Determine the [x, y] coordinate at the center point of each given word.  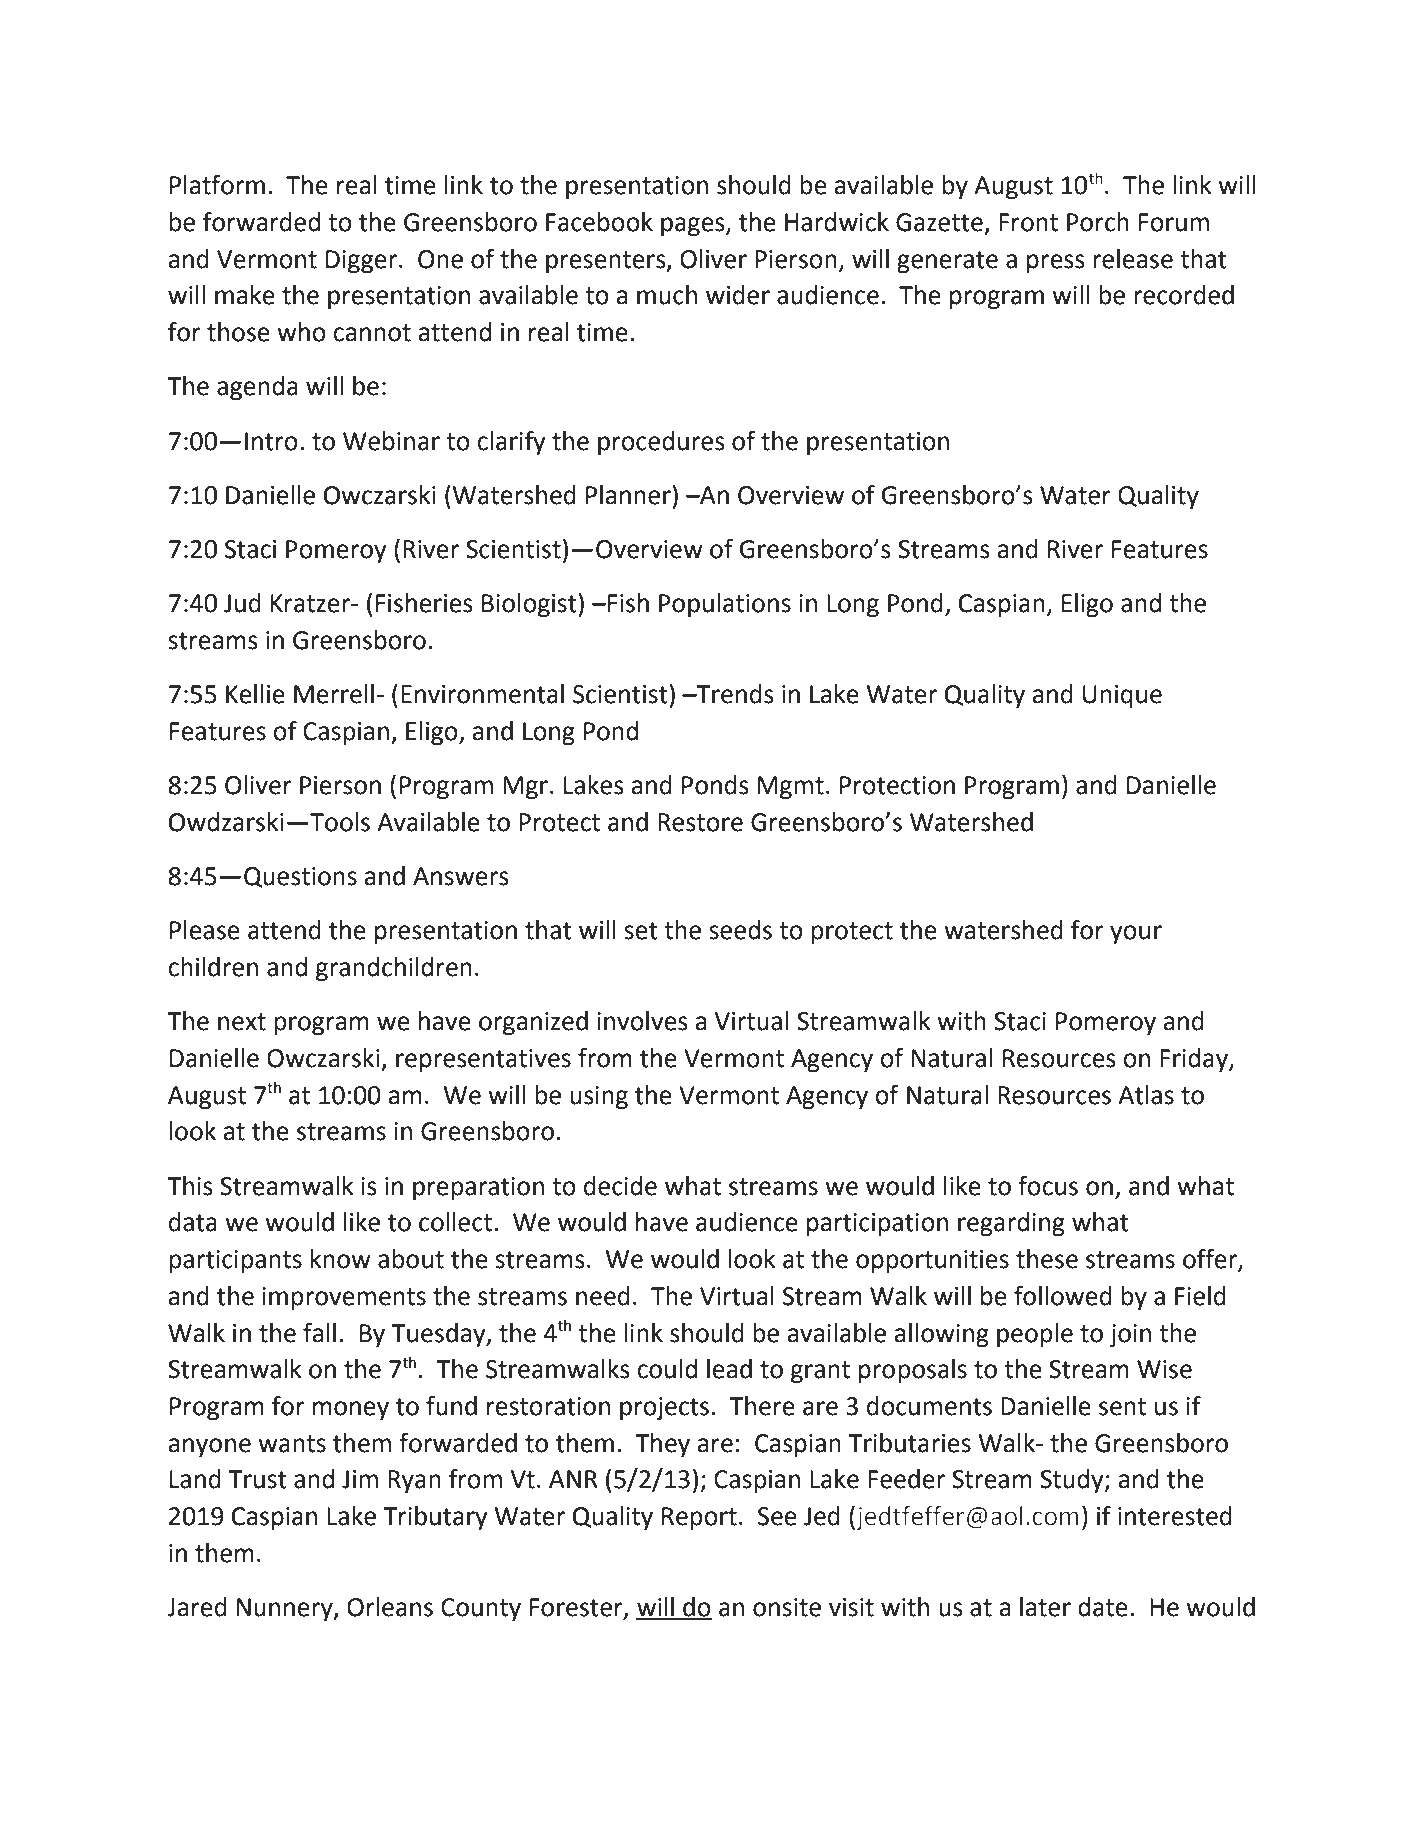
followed [1063, 1295]
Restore [700, 822]
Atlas [1146, 1095]
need [603, 1296]
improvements [344, 1299]
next [242, 1022]
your [1136, 935]
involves [642, 1021]
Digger [363, 262]
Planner [629, 495]
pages [694, 227]
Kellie [255, 694]
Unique [1122, 697]
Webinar [391, 441]
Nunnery [286, 1610]
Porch [1098, 222]
